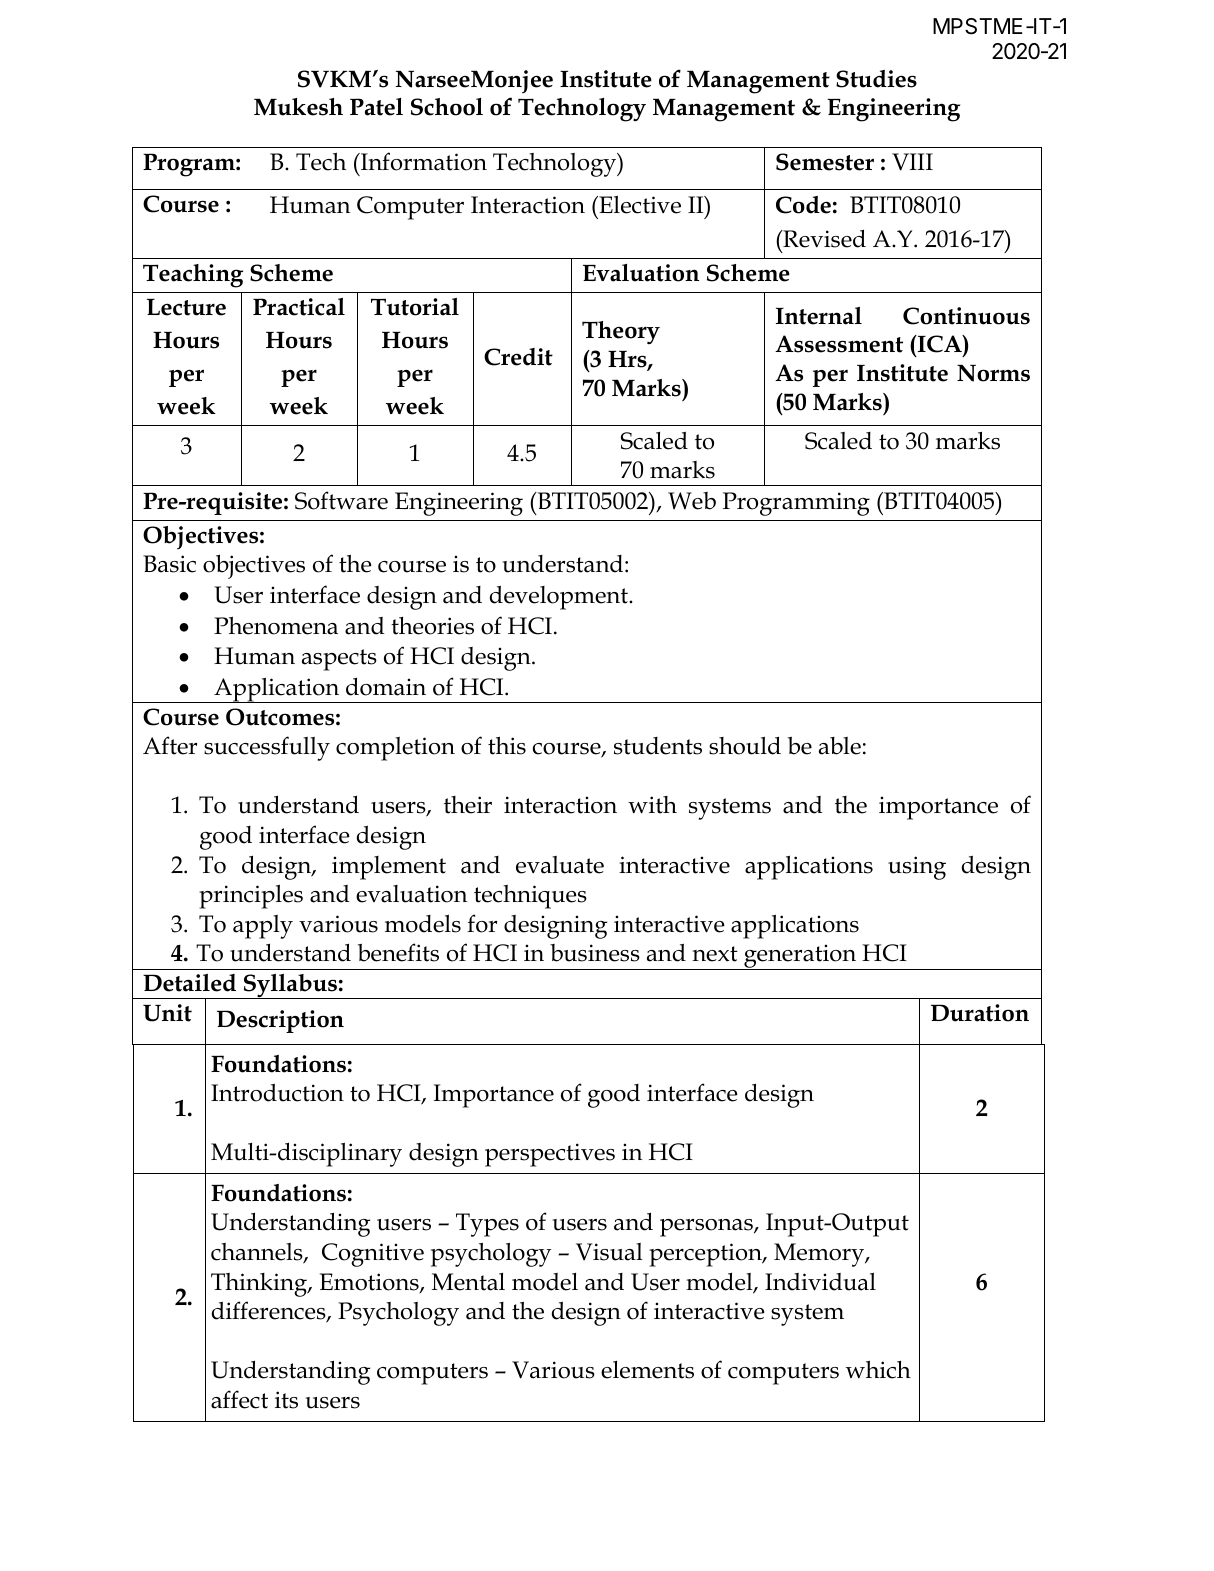 This page has width=1214, height=1571. What do you see at coordinates (639, 204) in the page?
I see `Elective` at bounding box center [639, 204].
